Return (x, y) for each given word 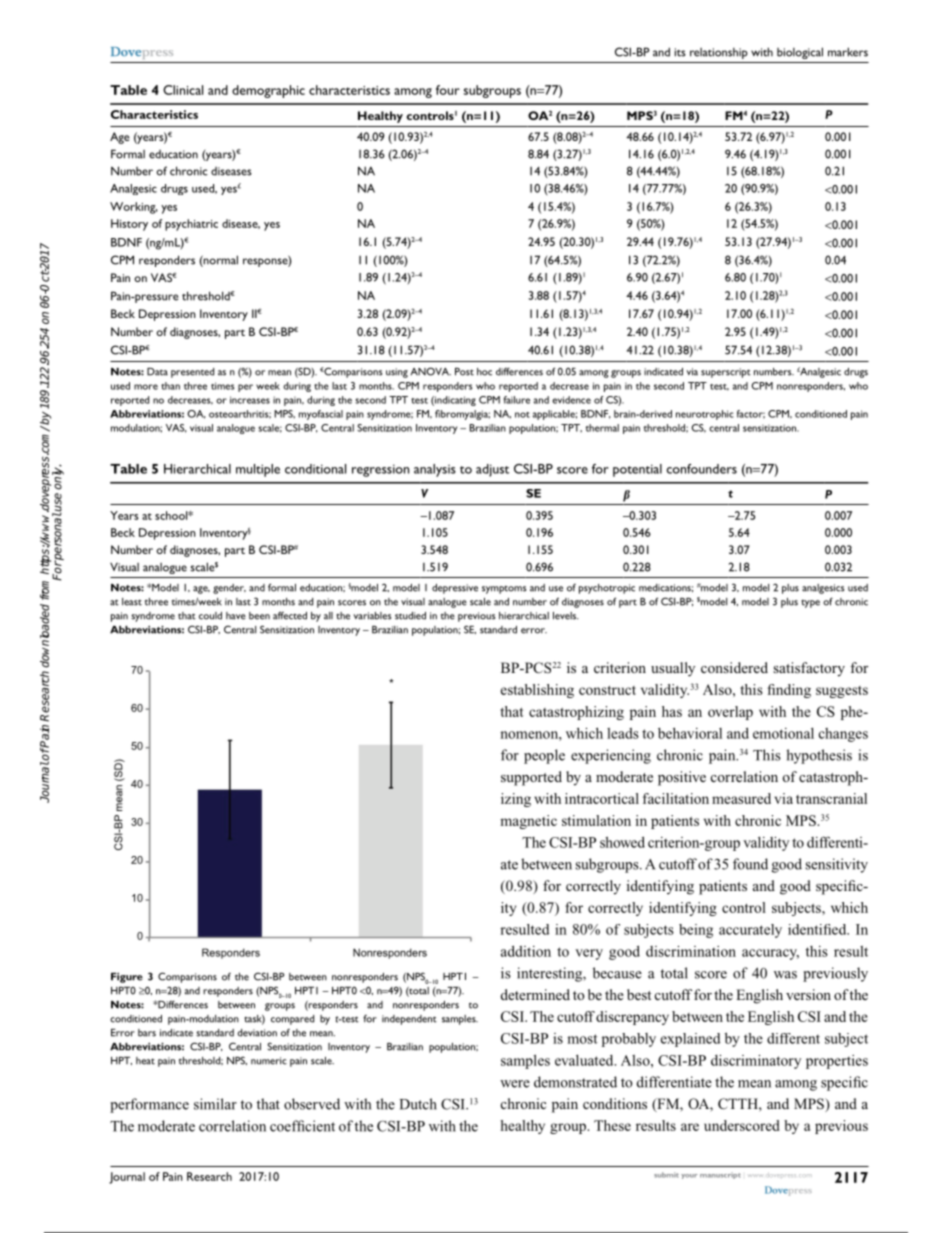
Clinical (183, 90)
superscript (726, 373)
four (448, 90)
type (811, 604)
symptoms (504, 590)
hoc (484, 372)
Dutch (418, 1104)
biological (800, 53)
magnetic (528, 822)
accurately (750, 931)
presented (192, 373)
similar (215, 1104)
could (210, 616)
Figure (127, 978)
